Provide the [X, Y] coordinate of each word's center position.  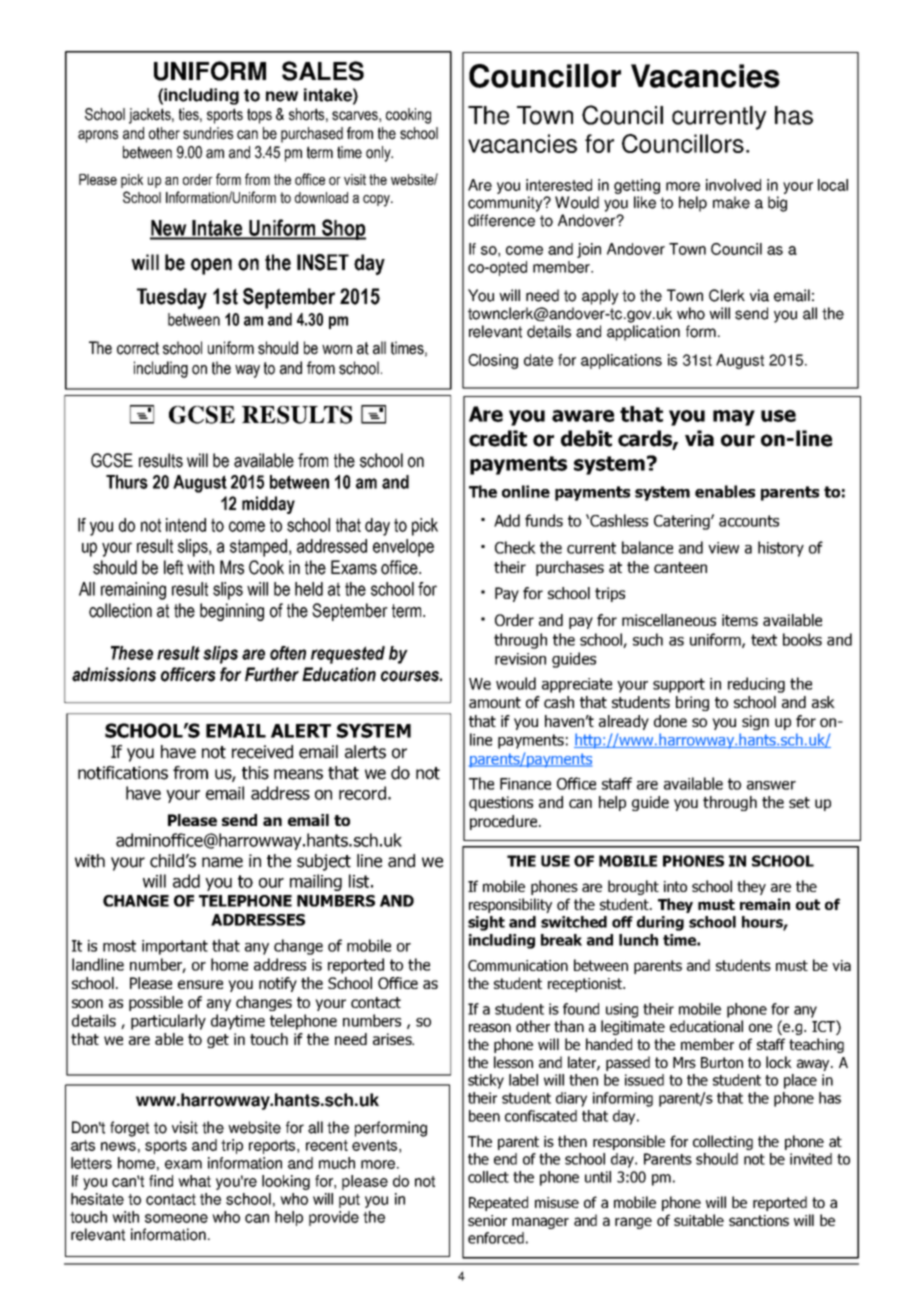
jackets [151, 116]
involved [733, 185]
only [379, 154]
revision [520, 659]
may [734, 418]
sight [486, 923]
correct [138, 348]
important [175, 947]
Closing [493, 361]
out [808, 904]
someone [176, 1218]
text [764, 640]
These [132, 653]
